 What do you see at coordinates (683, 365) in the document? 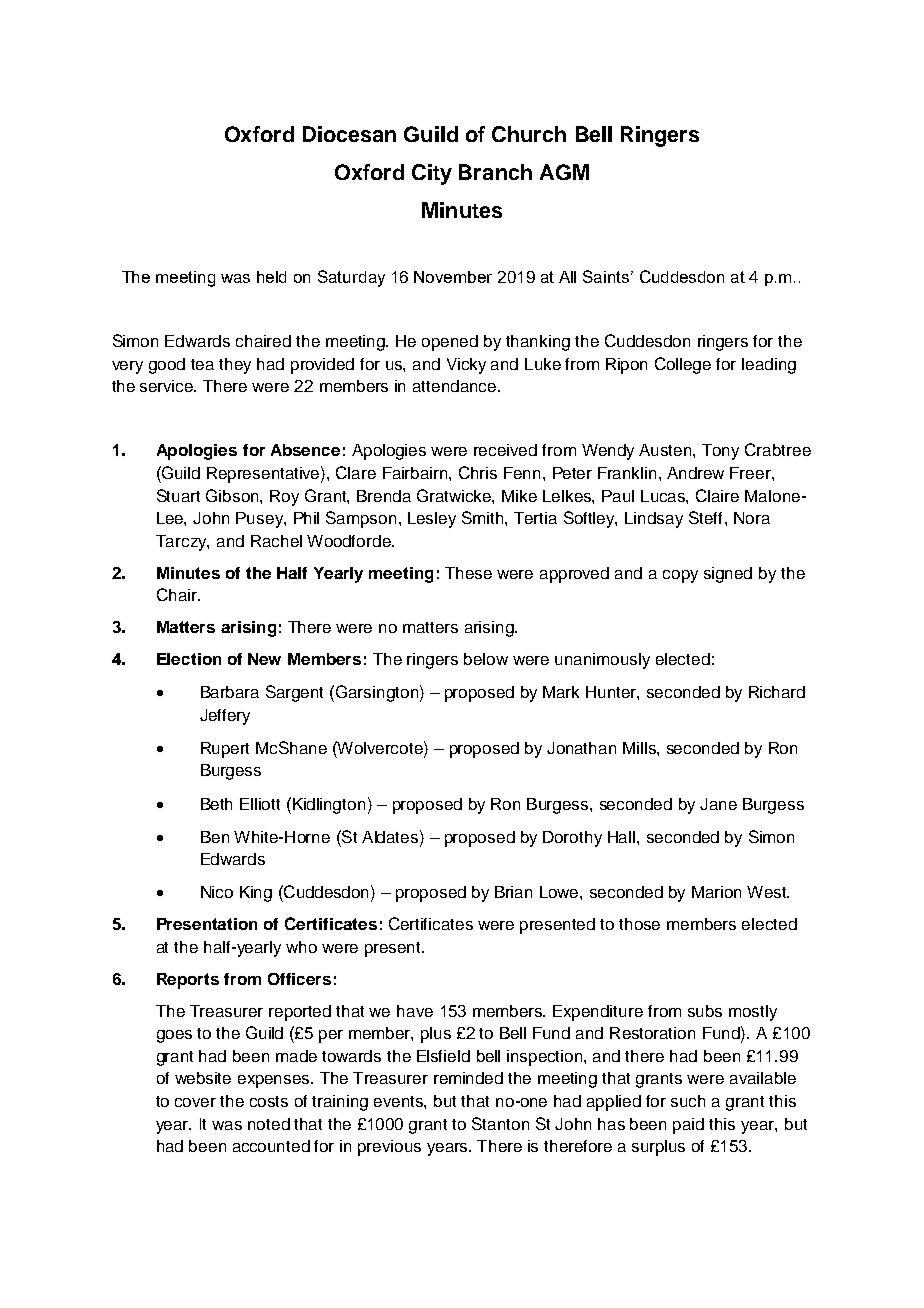
I see `College` at bounding box center [683, 365].
